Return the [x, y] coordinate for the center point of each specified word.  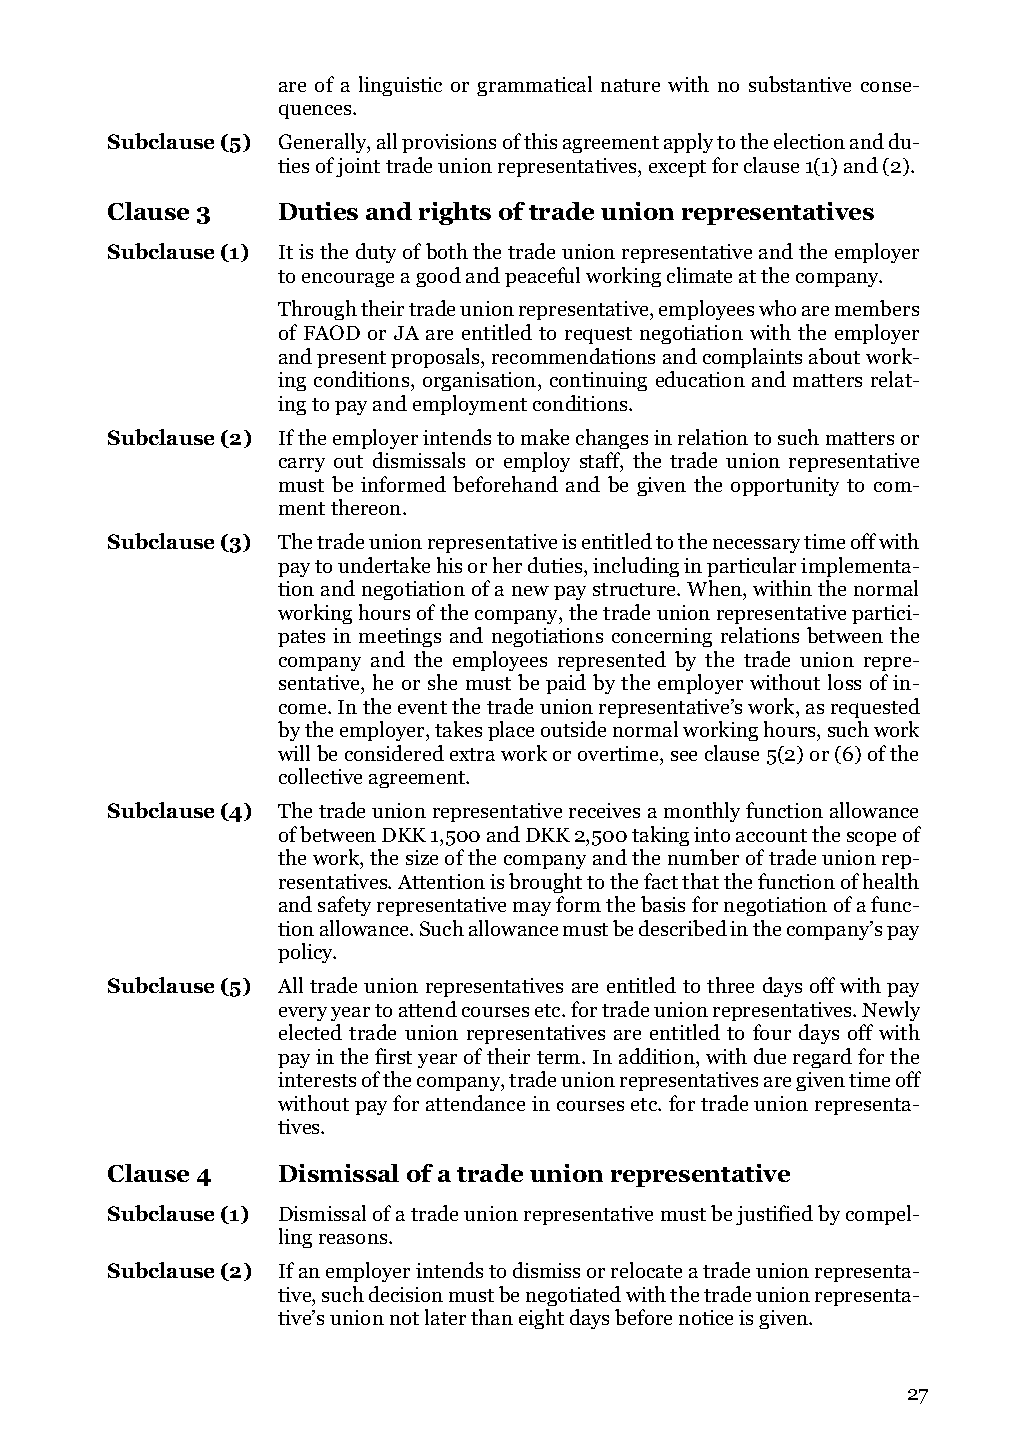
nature [630, 85]
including [636, 567]
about [834, 356]
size [422, 857]
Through [317, 310]
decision [406, 1294]
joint [358, 167]
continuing [598, 381]
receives [604, 810]
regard [822, 1058]
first [393, 1056]
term [560, 1057]
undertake [384, 565]
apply [688, 143]
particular [751, 567]
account [771, 835]
